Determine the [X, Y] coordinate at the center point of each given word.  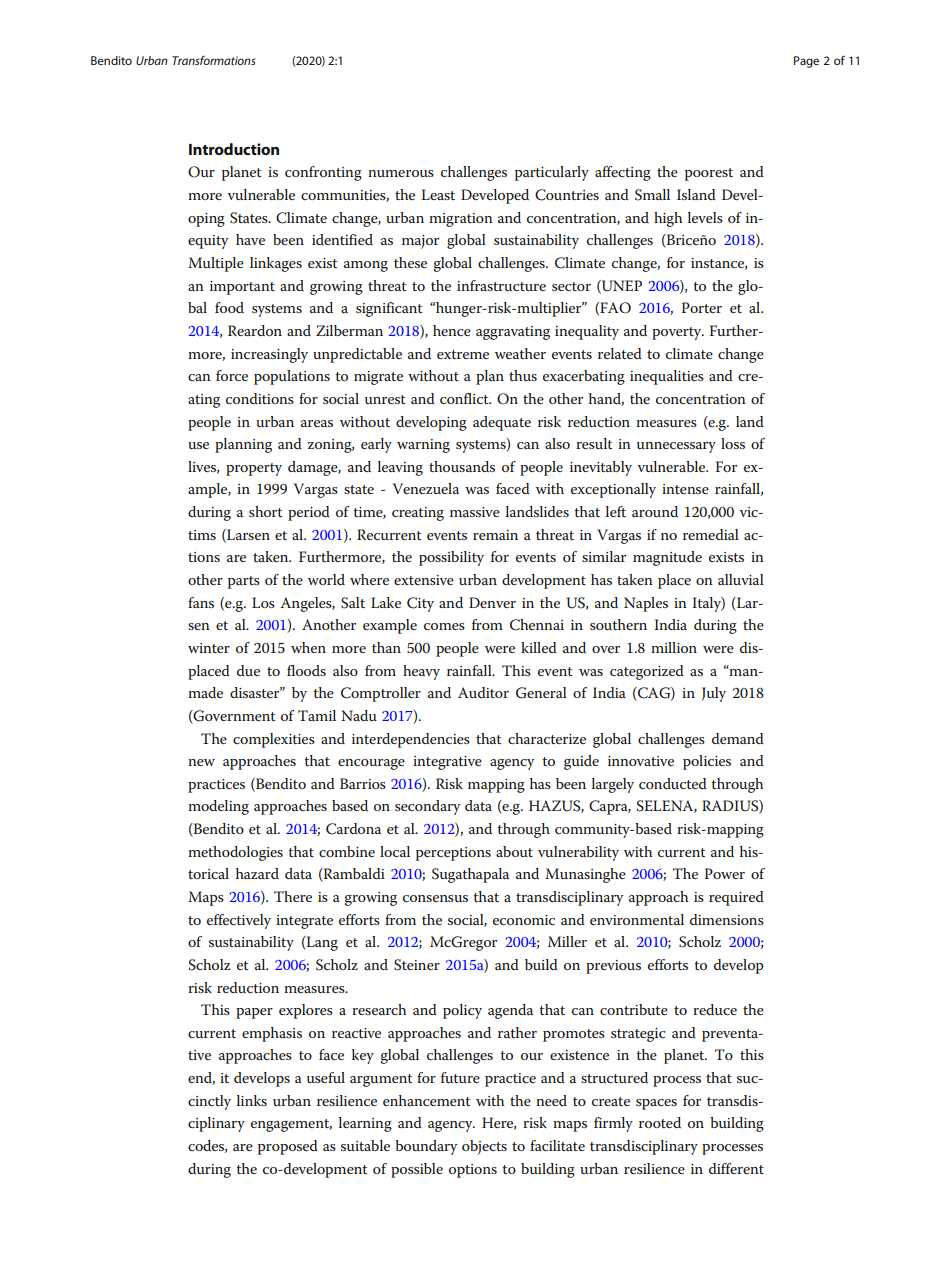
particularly [552, 173]
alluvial [741, 579]
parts [244, 582]
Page [806, 62]
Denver [492, 602]
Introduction [234, 149]
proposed [288, 1147]
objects [484, 1147]
